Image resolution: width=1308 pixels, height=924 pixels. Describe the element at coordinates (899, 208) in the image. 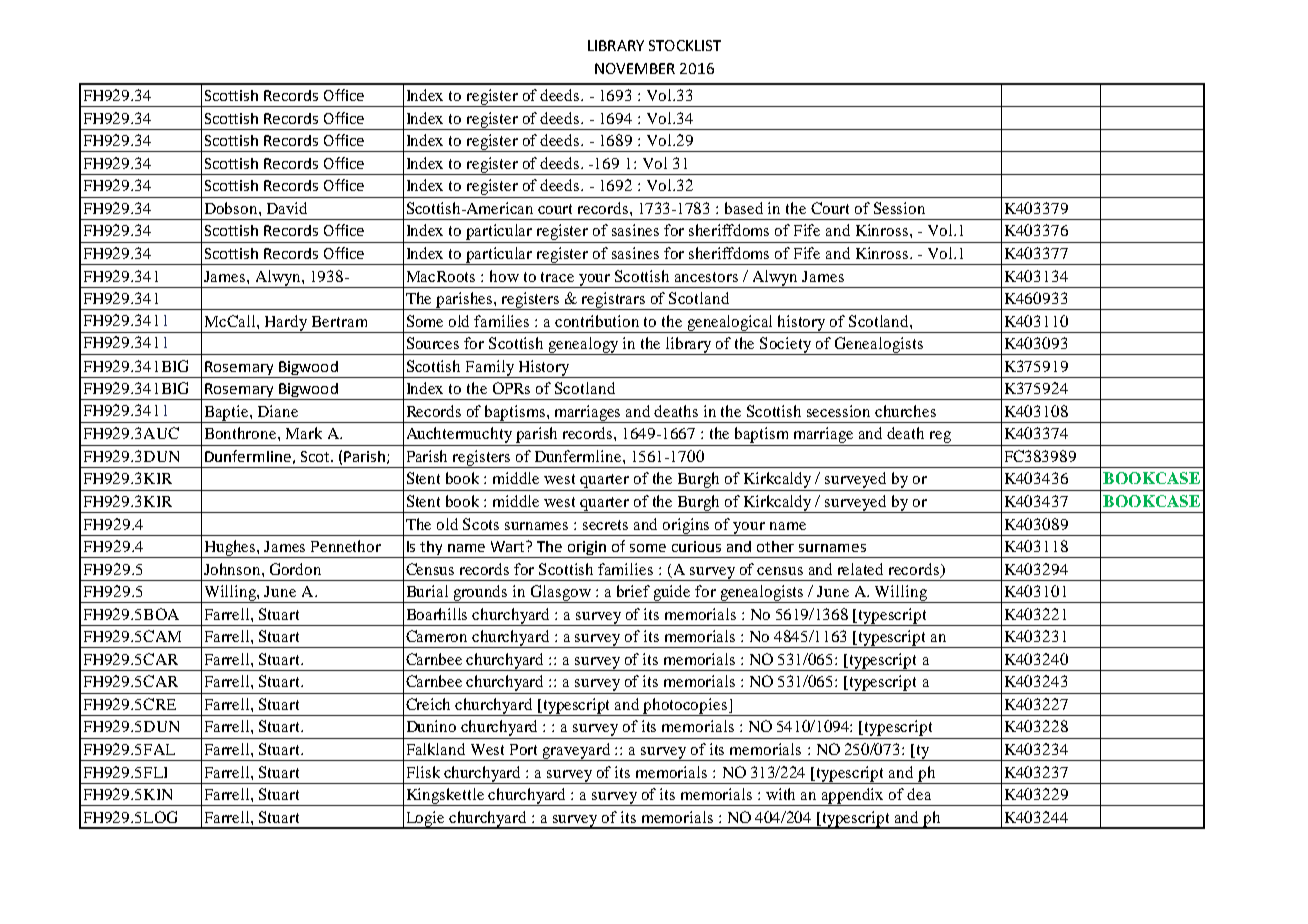

I see `Session` at that location.
